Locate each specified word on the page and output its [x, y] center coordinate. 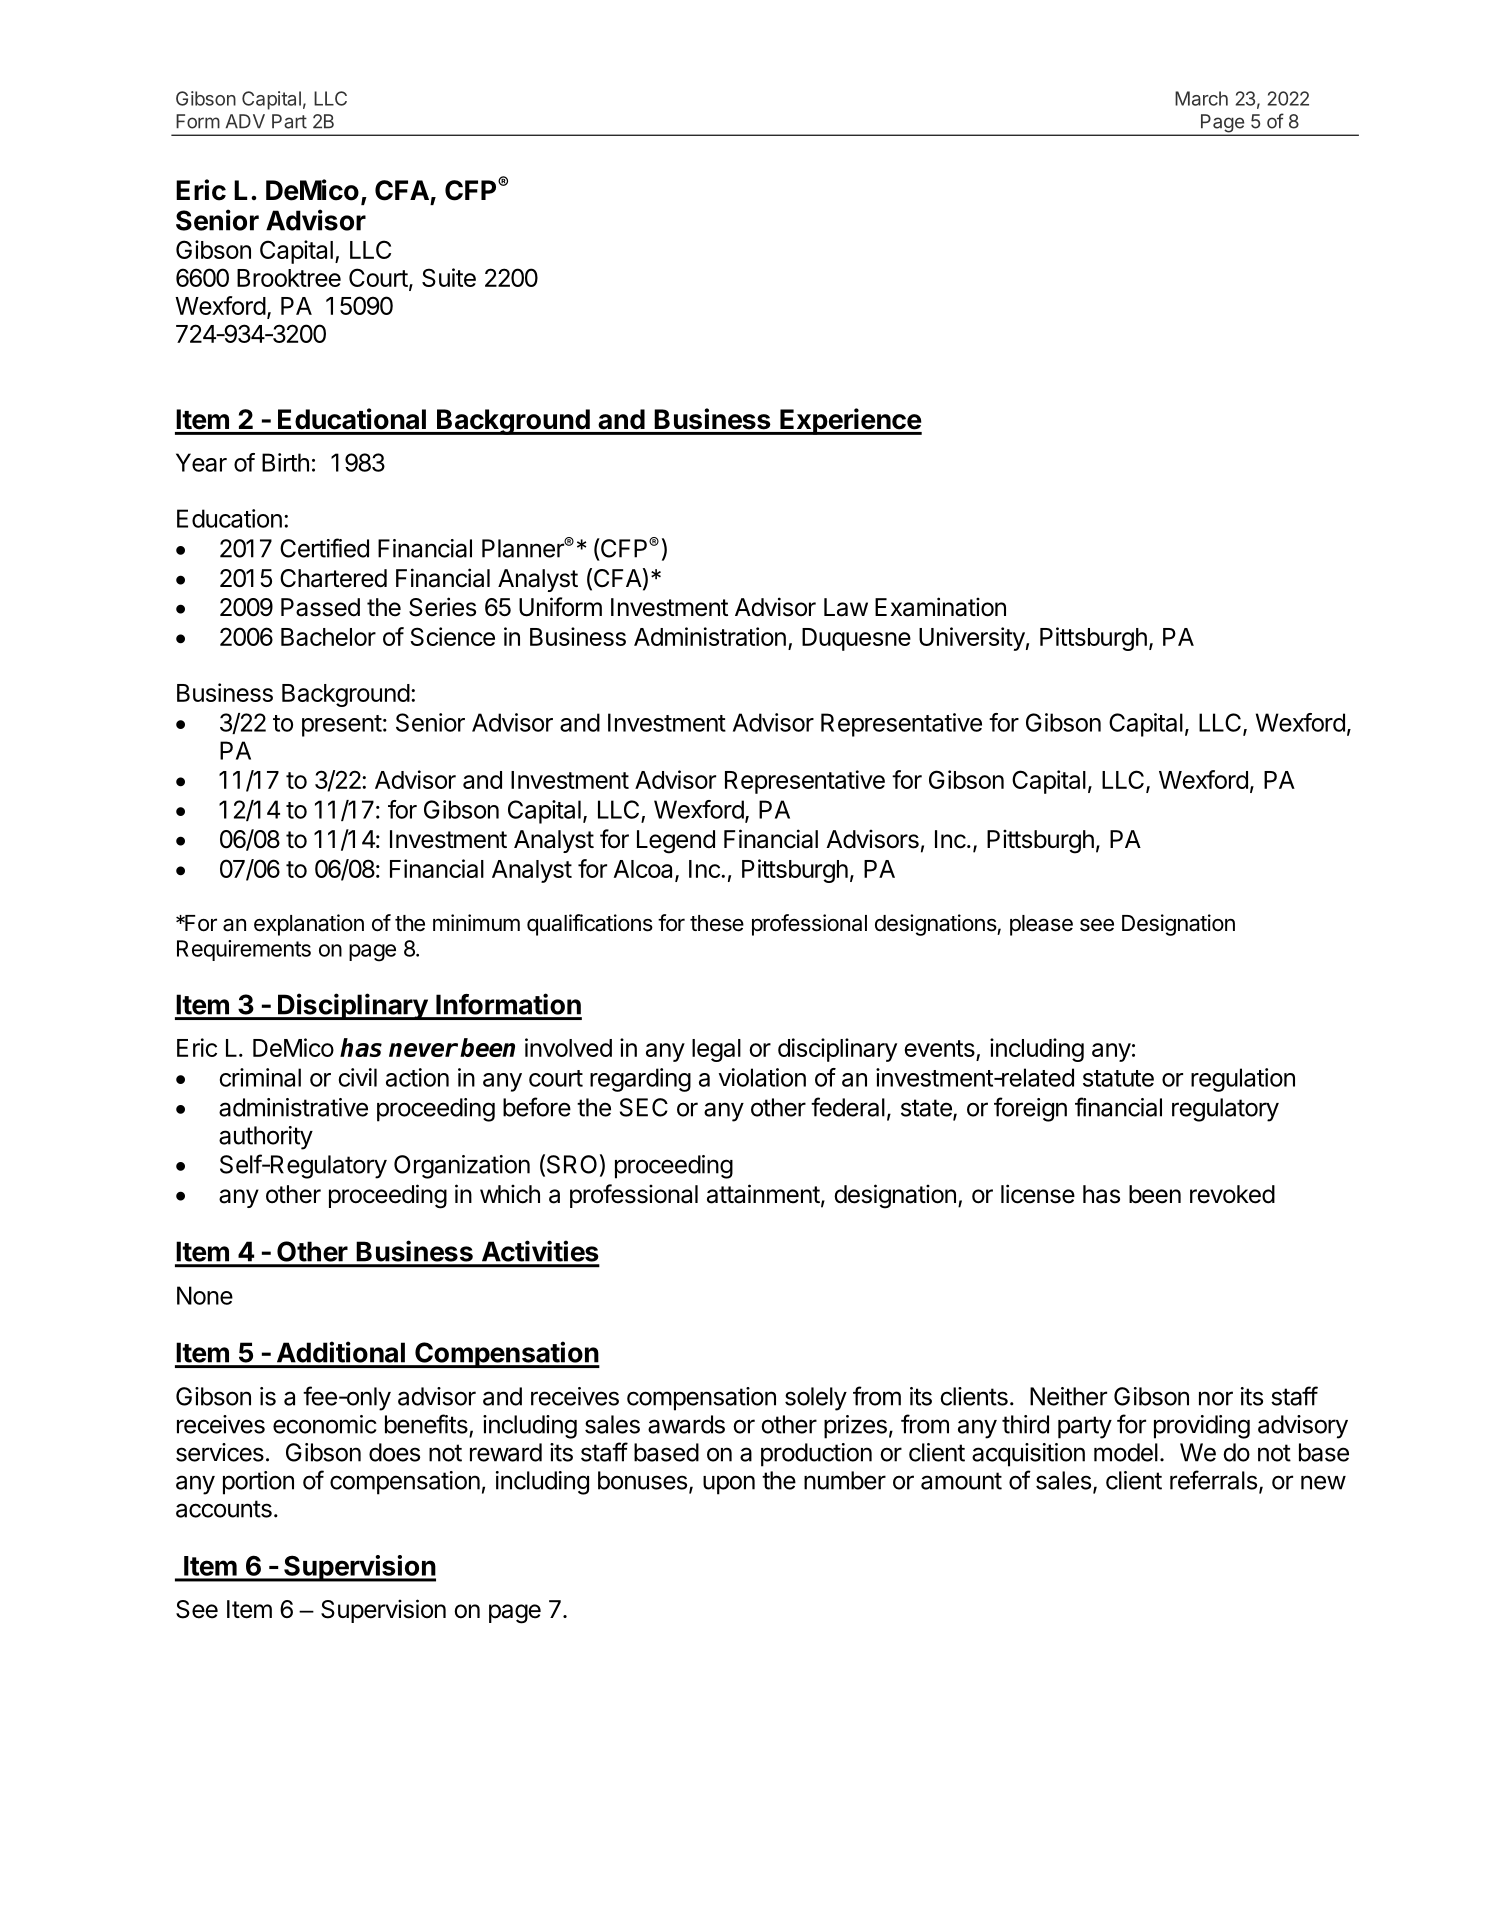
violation [762, 1077]
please [1041, 925]
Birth [285, 462]
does [394, 1452]
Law [846, 607]
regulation [1243, 1080]
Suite [449, 277]
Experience [850, 421]
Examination [940, 607]
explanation [309, 925]
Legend [676, 842]
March [1201, 98]
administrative [293, 1107]
